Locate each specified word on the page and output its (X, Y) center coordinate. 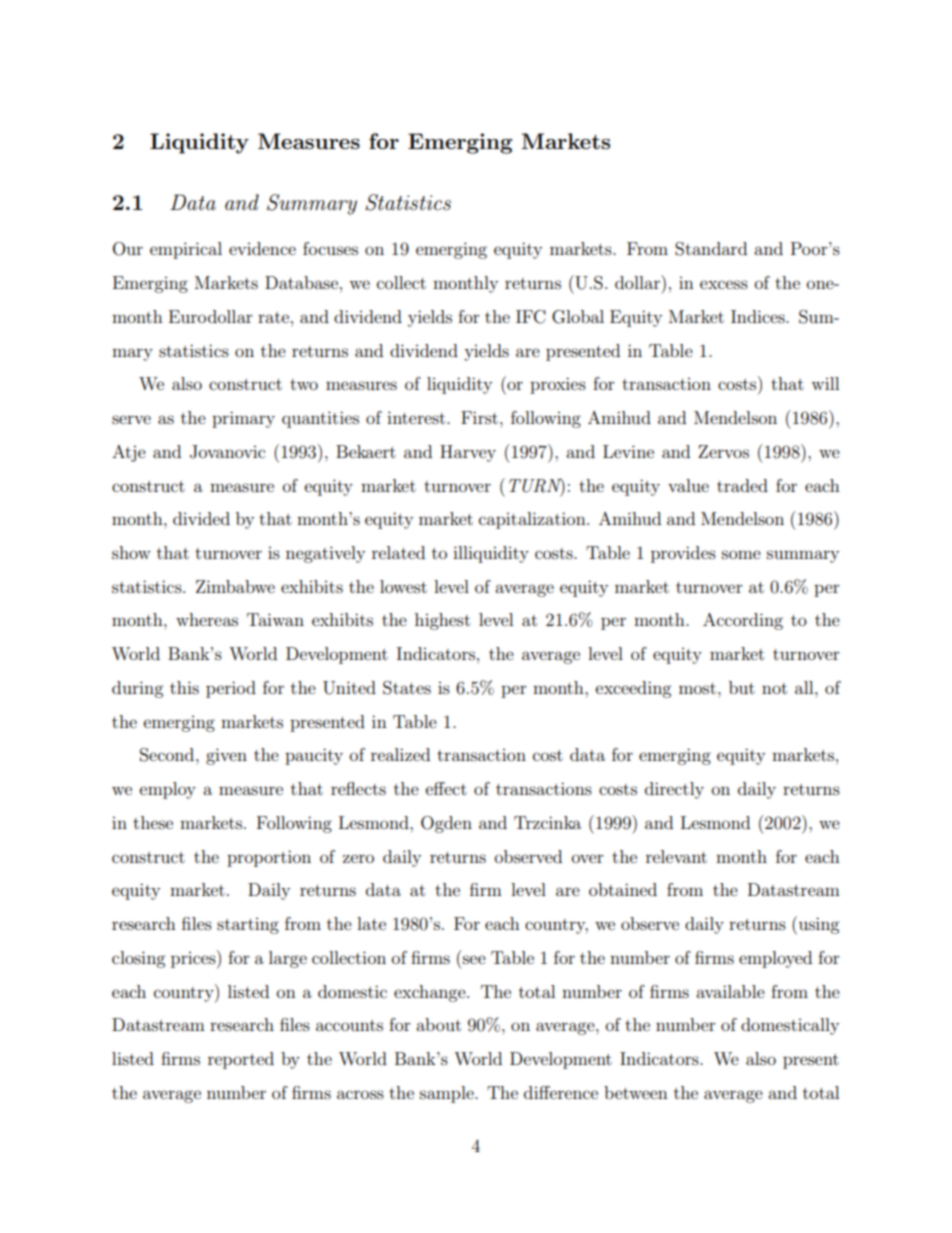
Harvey (468, 453)
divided (201, 518)
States (407, 688)
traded (742, 485)
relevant (676, 856)
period (231, 689)
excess (724, 284)
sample (448, 1094)
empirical (186, 250)
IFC (531, 317)
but (742, 687)
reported (241, 1060)
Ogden (446, 824)
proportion (269, 858)
